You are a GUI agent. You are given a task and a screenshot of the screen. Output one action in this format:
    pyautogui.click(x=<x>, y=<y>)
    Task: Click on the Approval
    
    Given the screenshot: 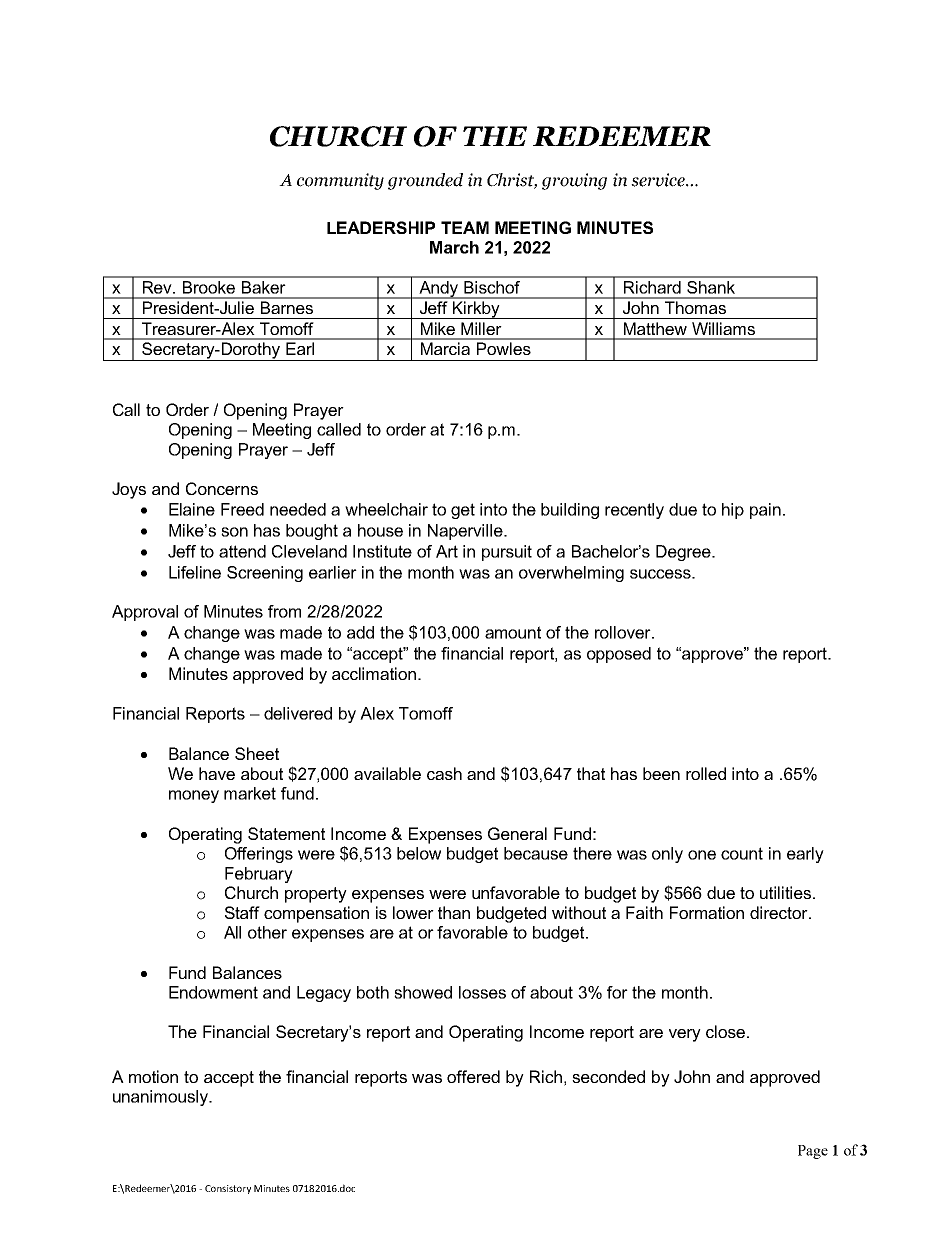 What is the action you would take?
    pyautogui.click(x=145, y=613)
